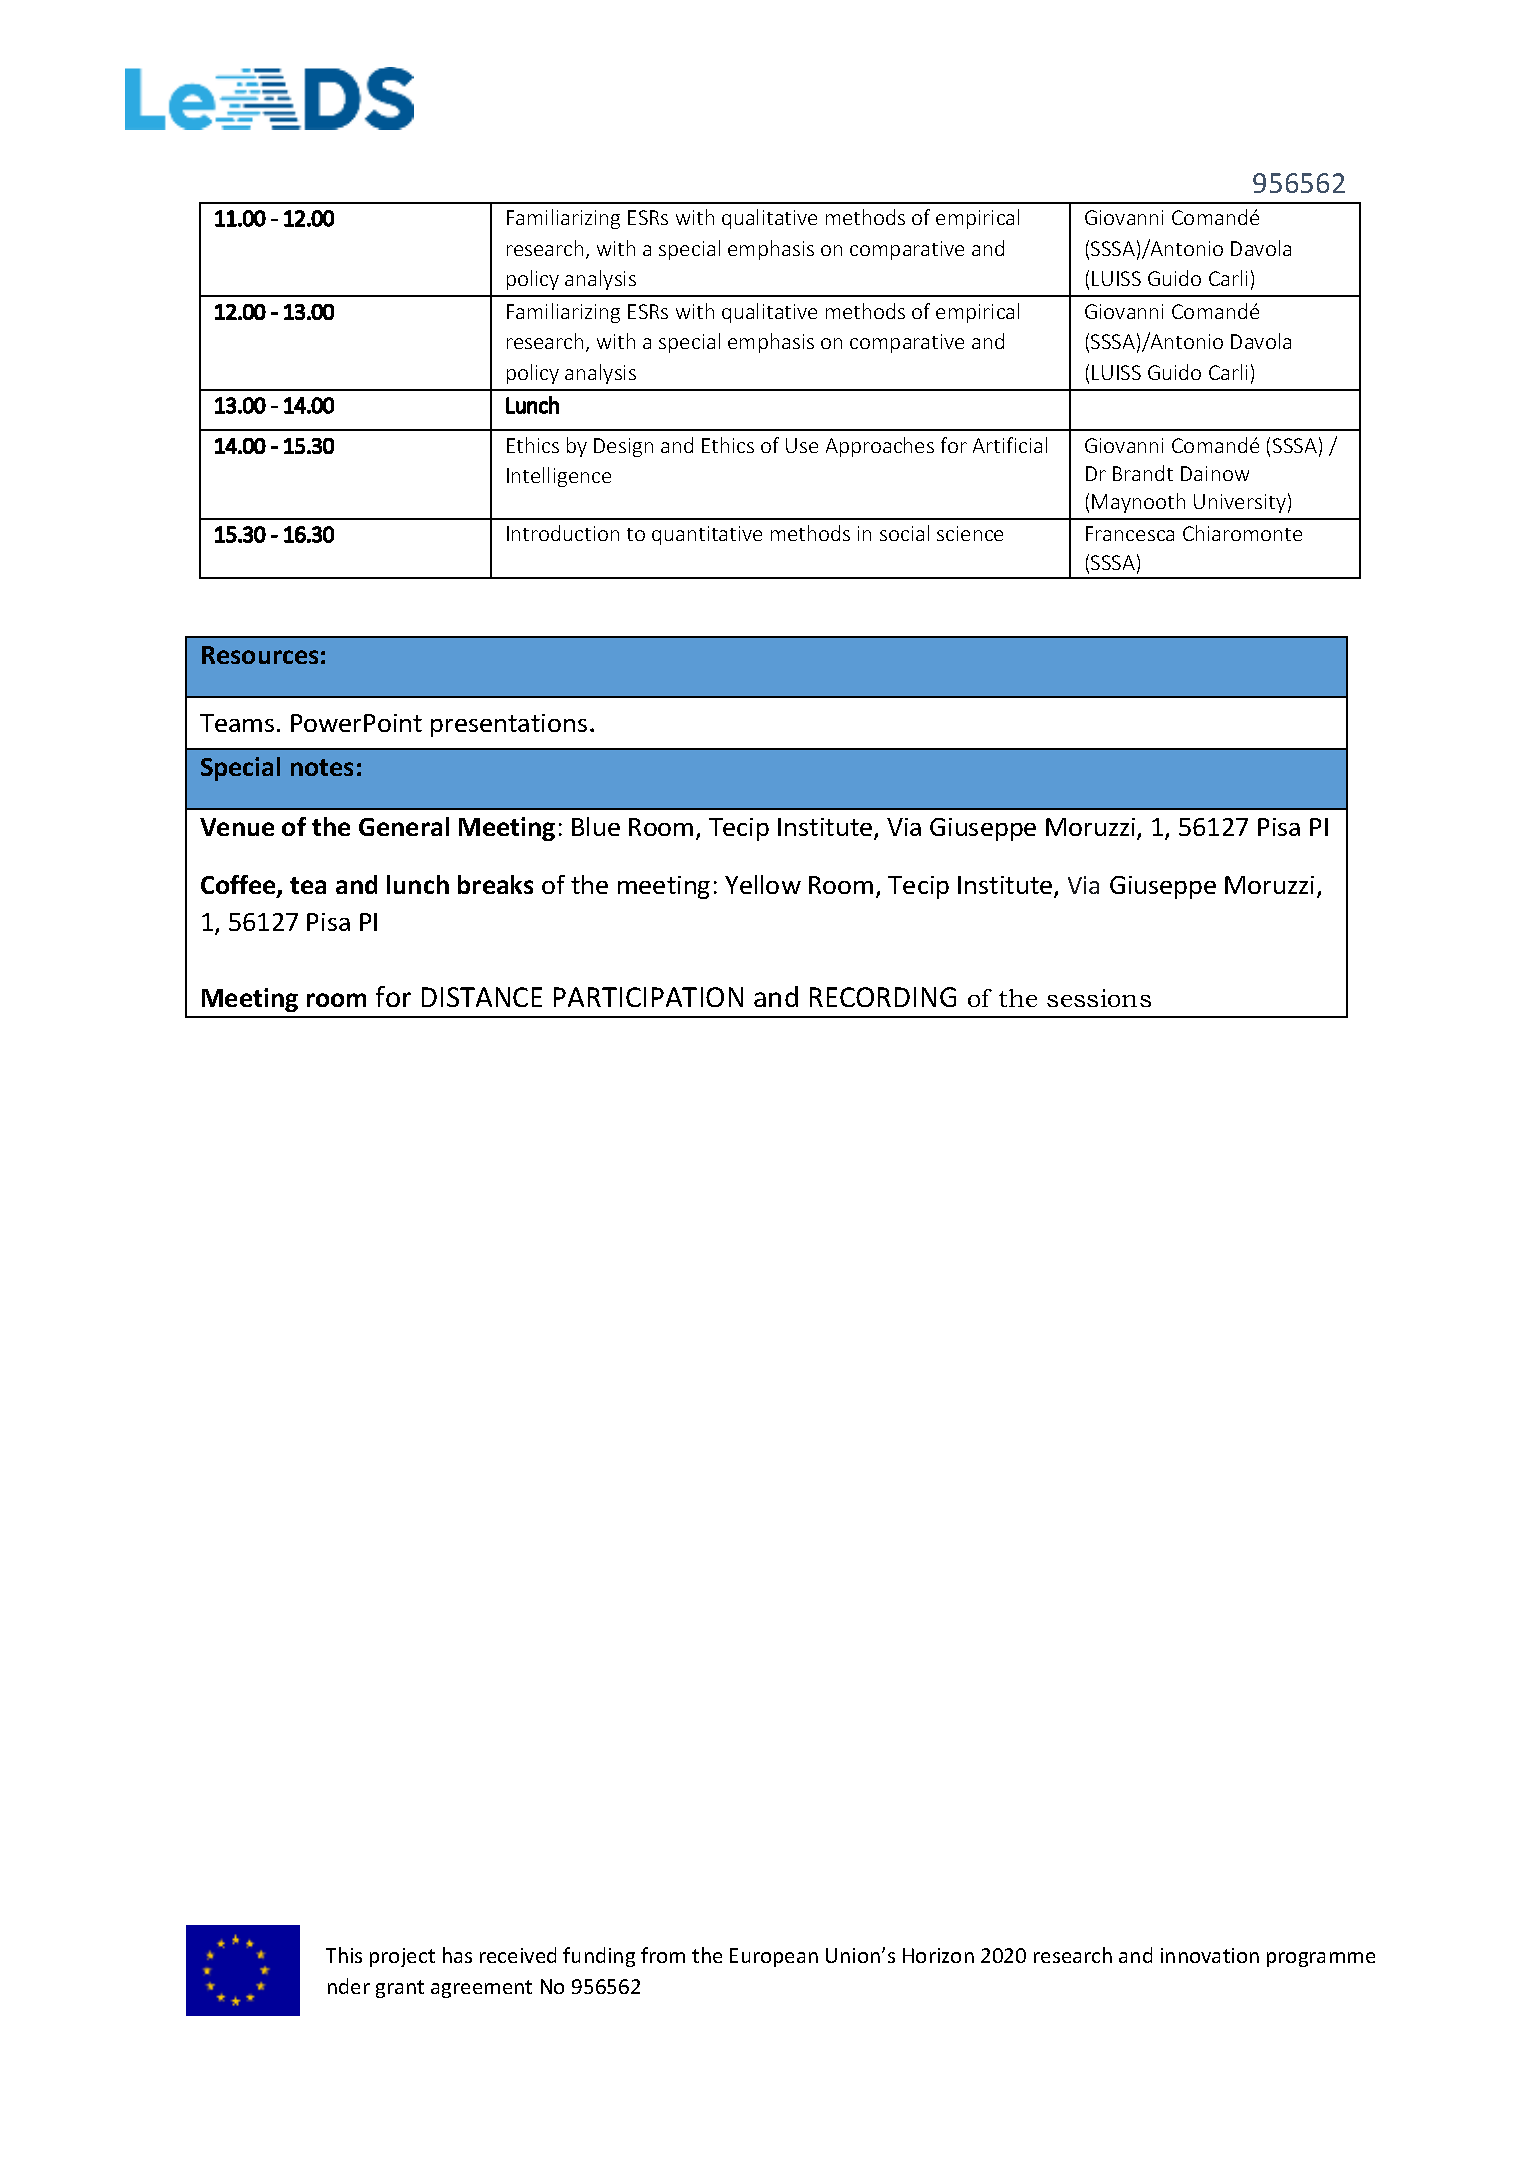 Image resolution: width=1532 pixels, height=2166 pixels. Describe the element at coordinates (1210, 1955) in the image. I see `innovation` at that location.
